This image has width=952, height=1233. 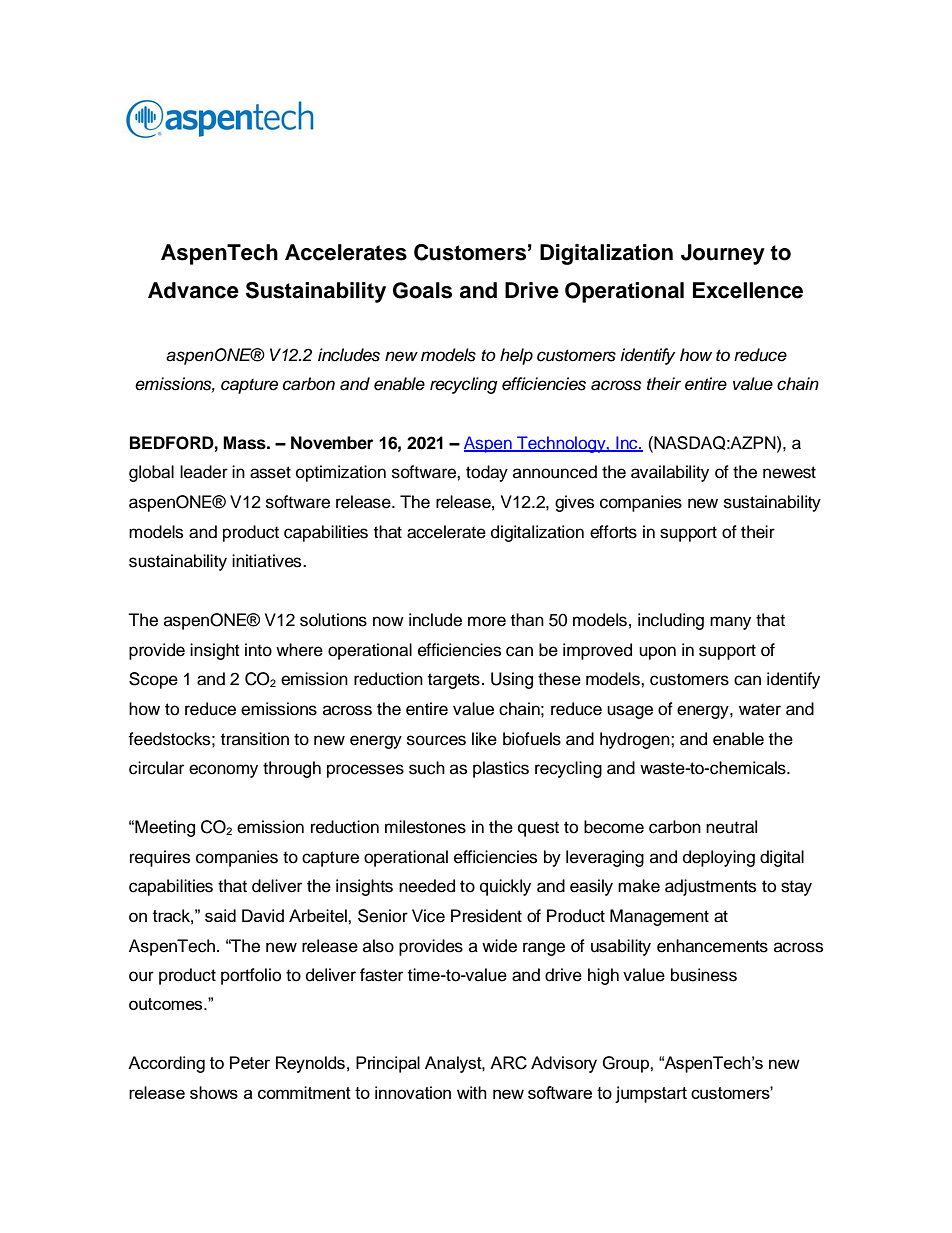 I want to click on leader, so click(x=204, y=472).
